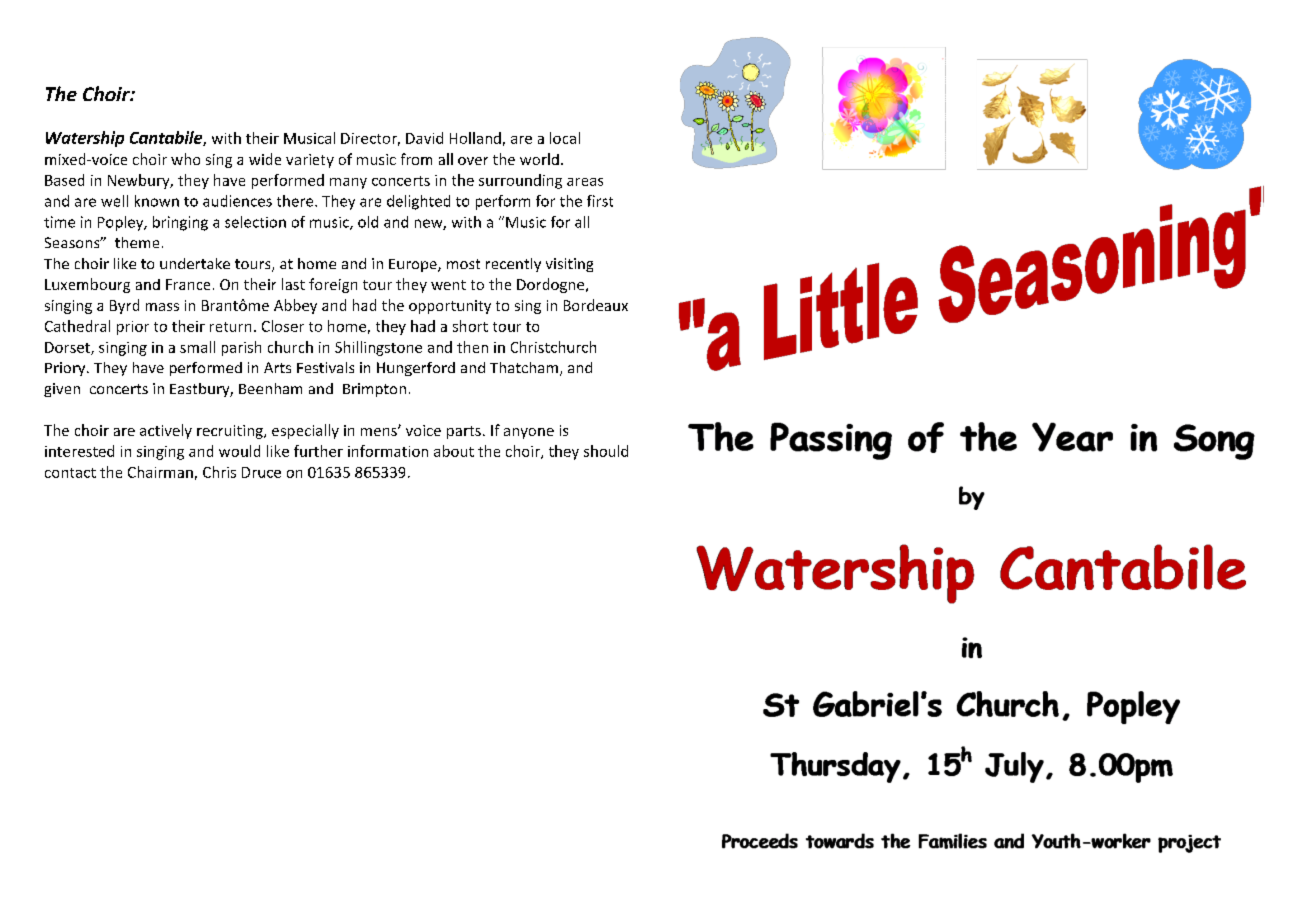 This page has height=924, width=1308. Describe the element at coordinates (414, 265) in the page. I see `Europe` at that location.
